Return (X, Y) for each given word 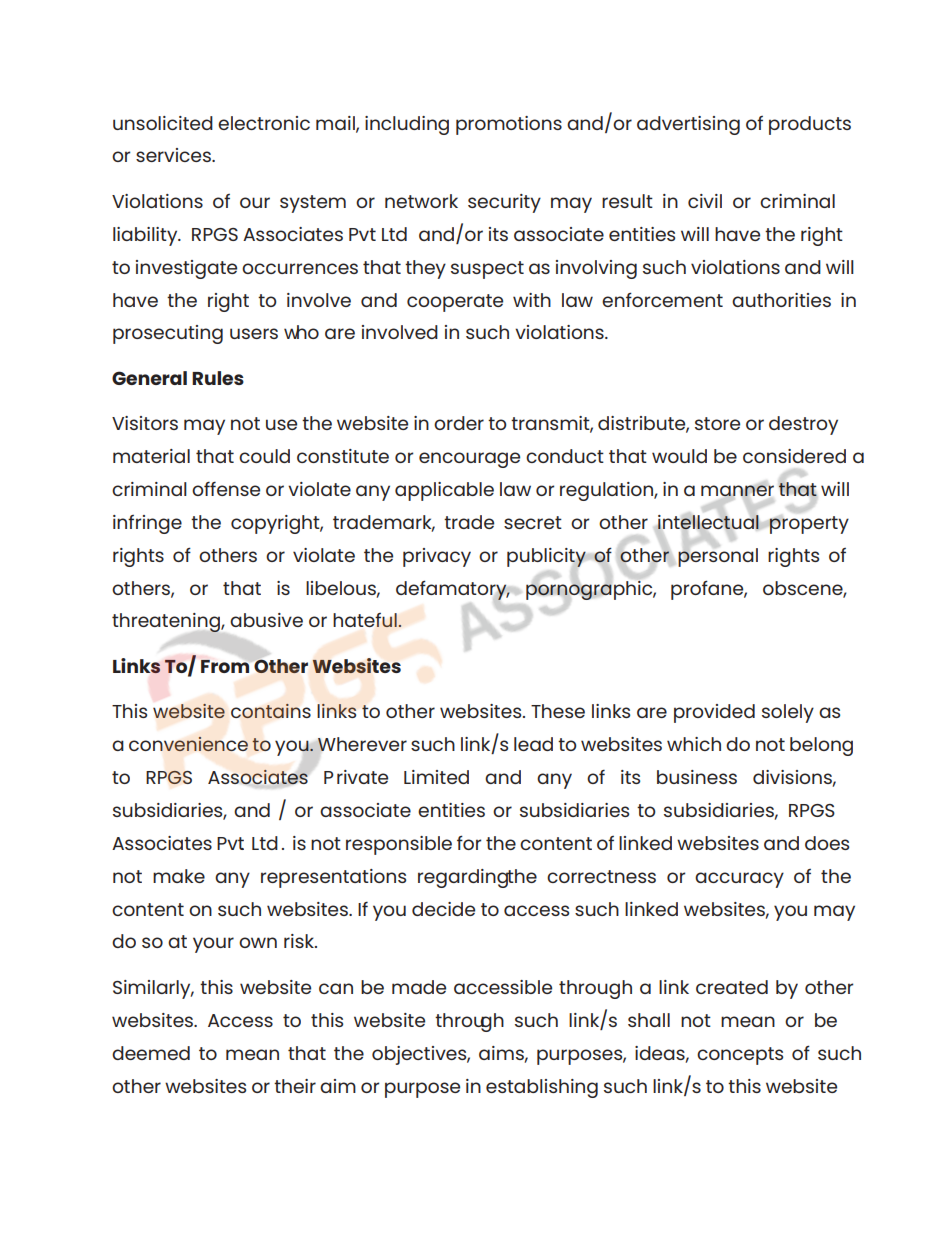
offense (226, 489)
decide (443, 909)
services (174, 155)
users (254, 333)
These (558, 711)
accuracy (739, 880)
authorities (781, 300)
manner (737, 491)
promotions (509, 125)
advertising (688, 125)
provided (714, 713)
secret (533, 522)
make (179, 876)
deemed (151, 1053)
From (225, 666)
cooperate (455, 303)
